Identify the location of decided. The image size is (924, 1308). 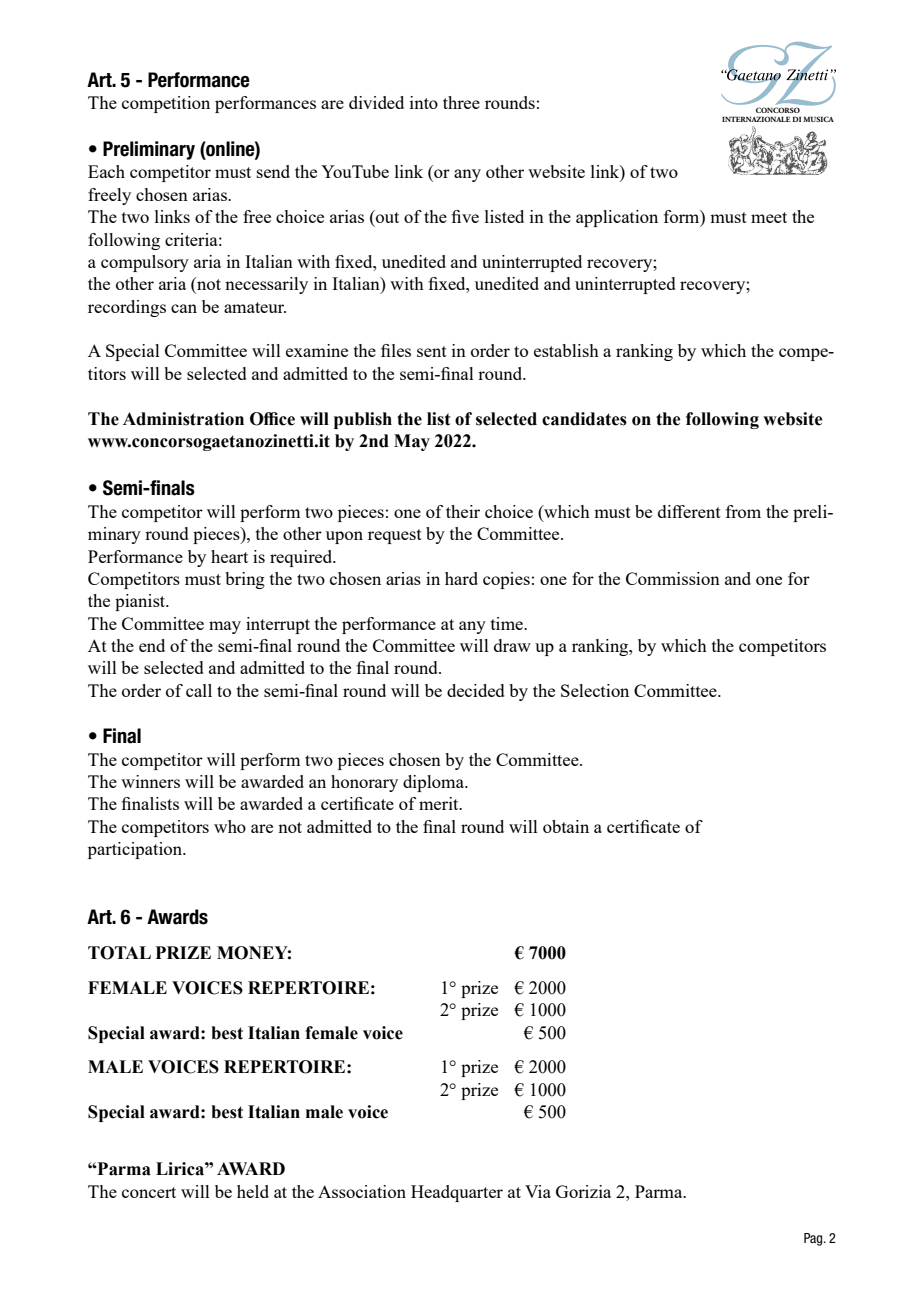
(476, 690).
